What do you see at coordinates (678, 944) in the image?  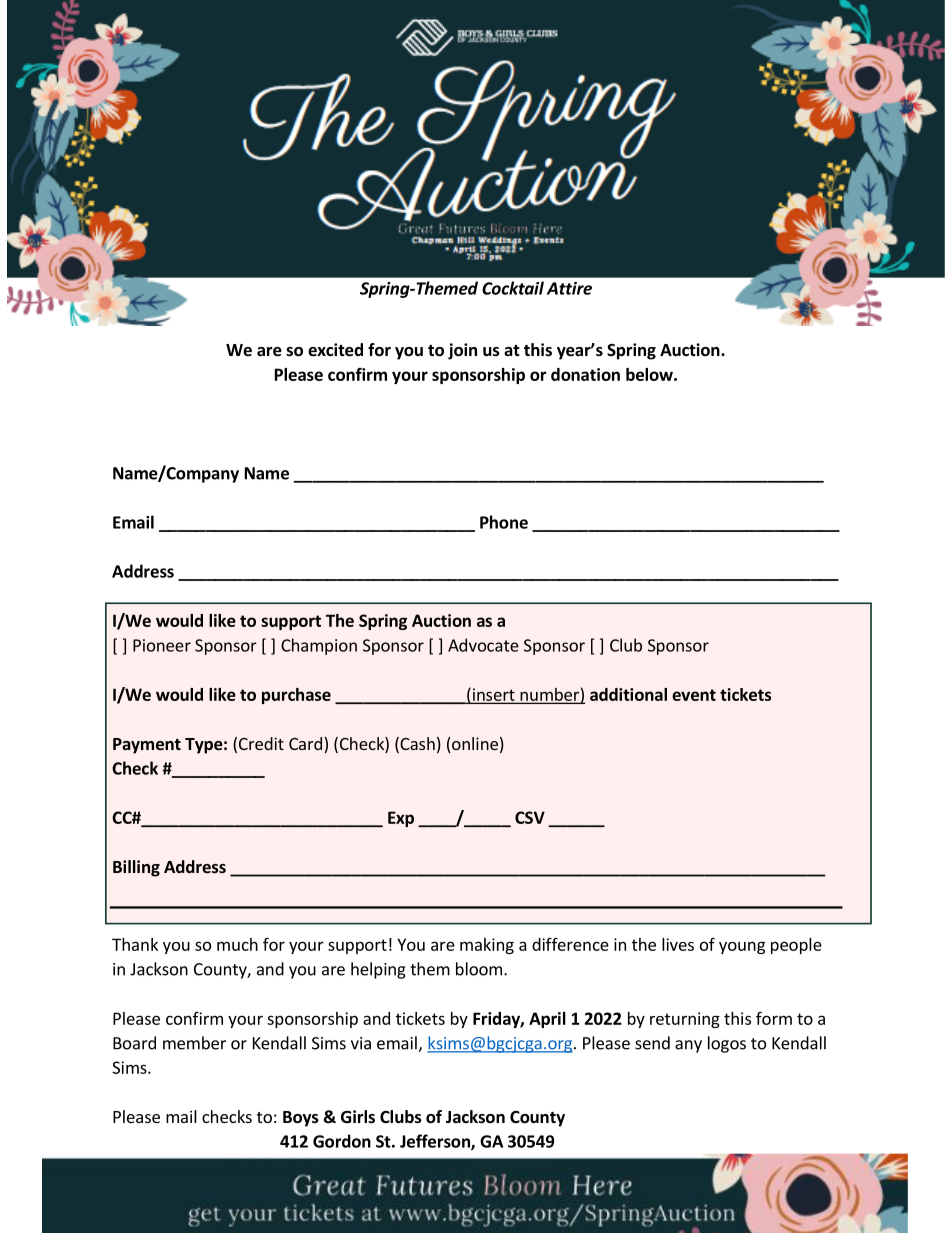 I see `lives` at bounding box center [678, 944].
